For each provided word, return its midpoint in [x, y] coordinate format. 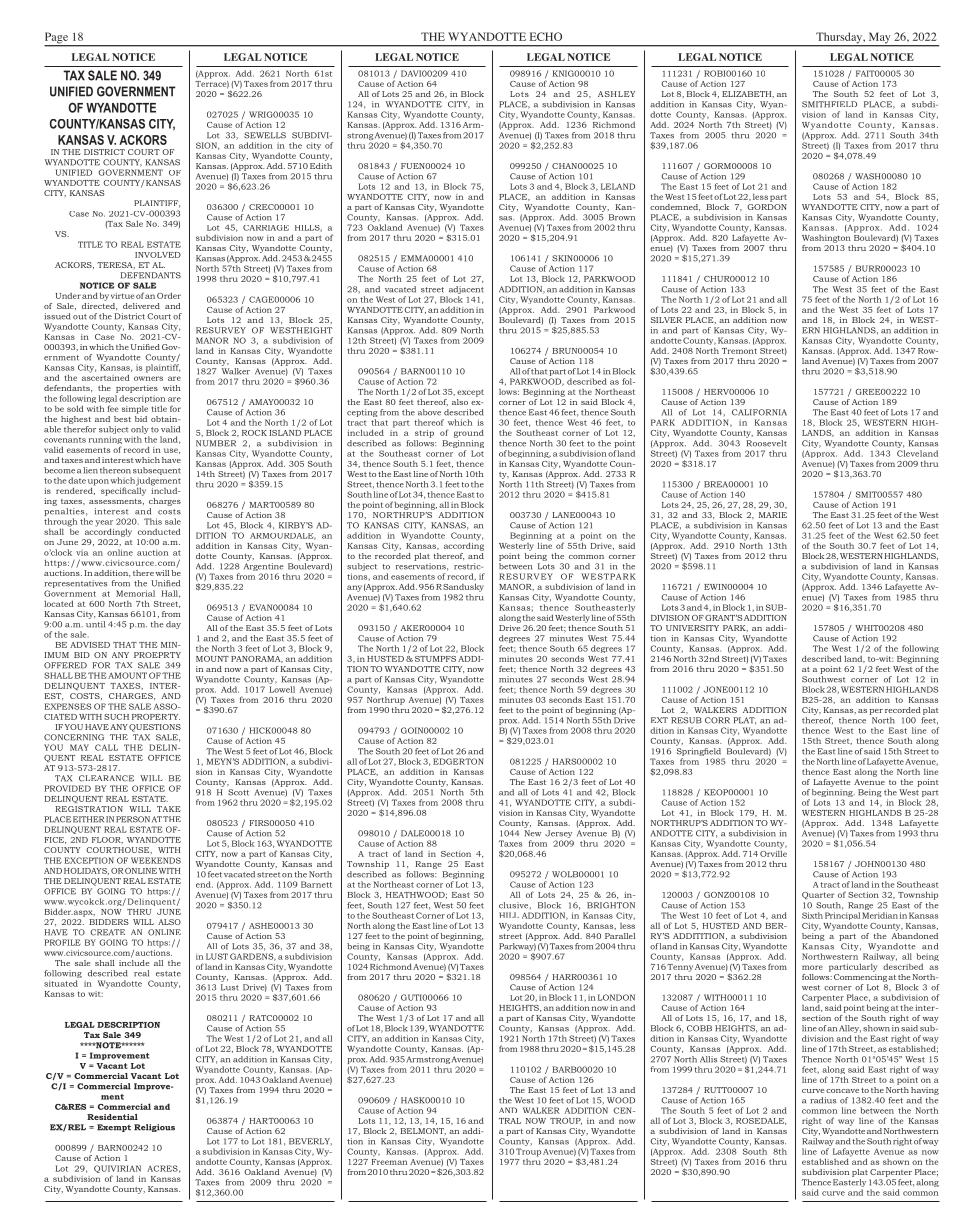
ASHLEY [616, 94]
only [140, 431]
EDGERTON [458, 761]
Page [57, 39]
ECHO [546, 36]
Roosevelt [767, 443]
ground [469, 433]
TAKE [169, 809]
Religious [154, 1128]
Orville [773, 852]
